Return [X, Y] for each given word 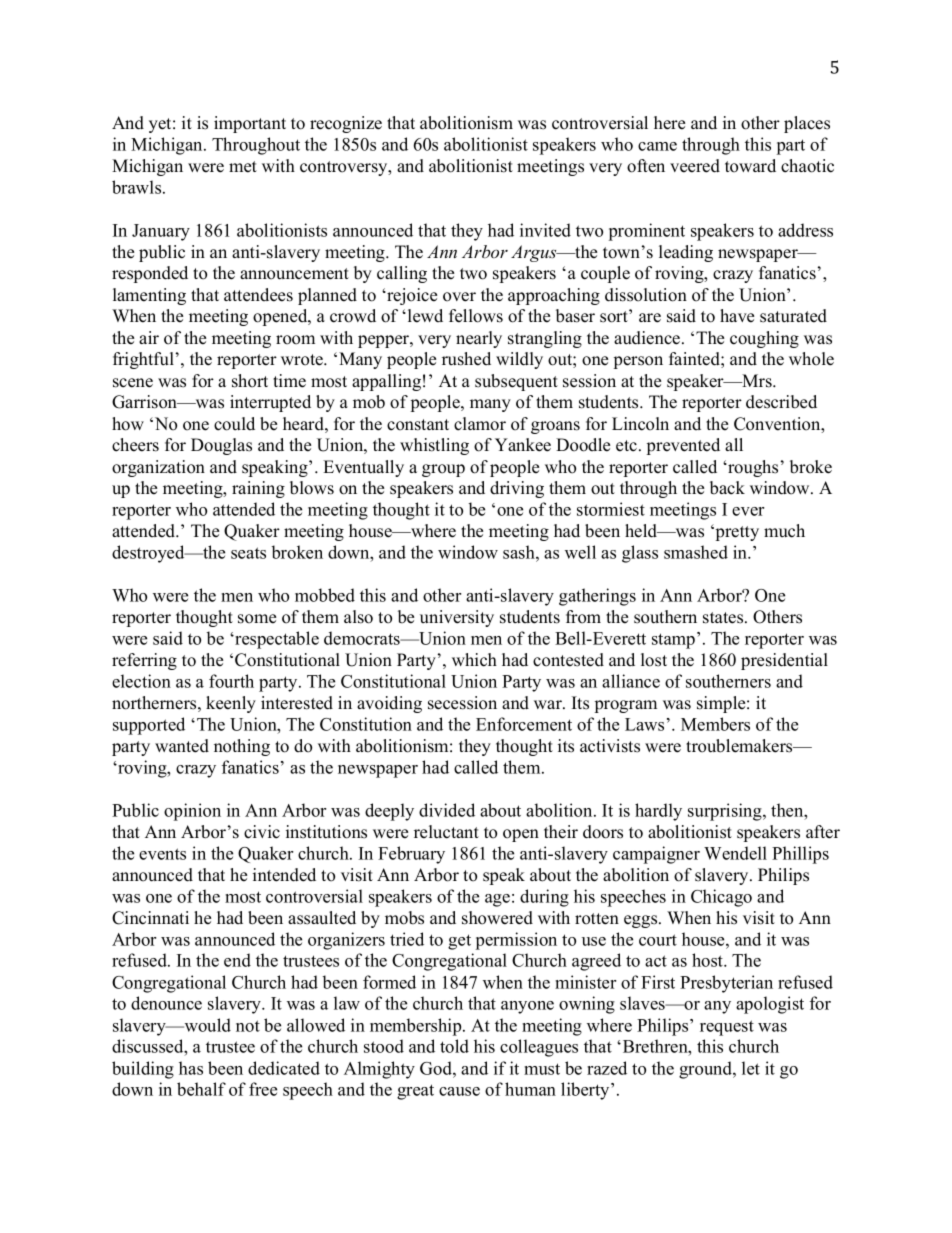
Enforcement [524, 724]
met [243, 167]
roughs [752, 468]
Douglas [221, 446]
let [751, 1068]
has [191, 1068]
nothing [242, 747]
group [443, 470]
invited [545, 230]
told [454, 1046]
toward [750, 166]
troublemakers [740, 746]
